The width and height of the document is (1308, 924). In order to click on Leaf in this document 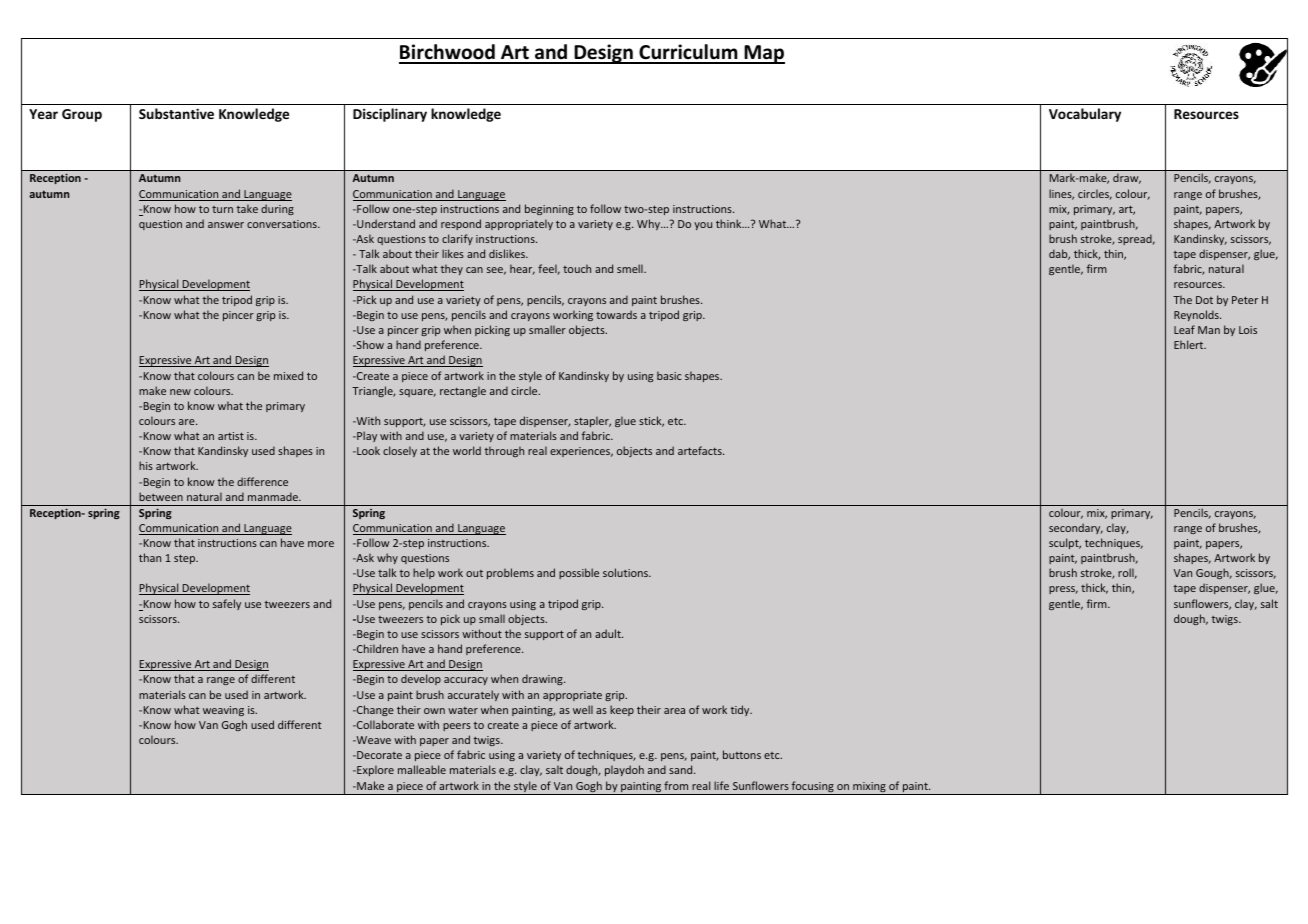, I will do `click(1184, 329)`.
